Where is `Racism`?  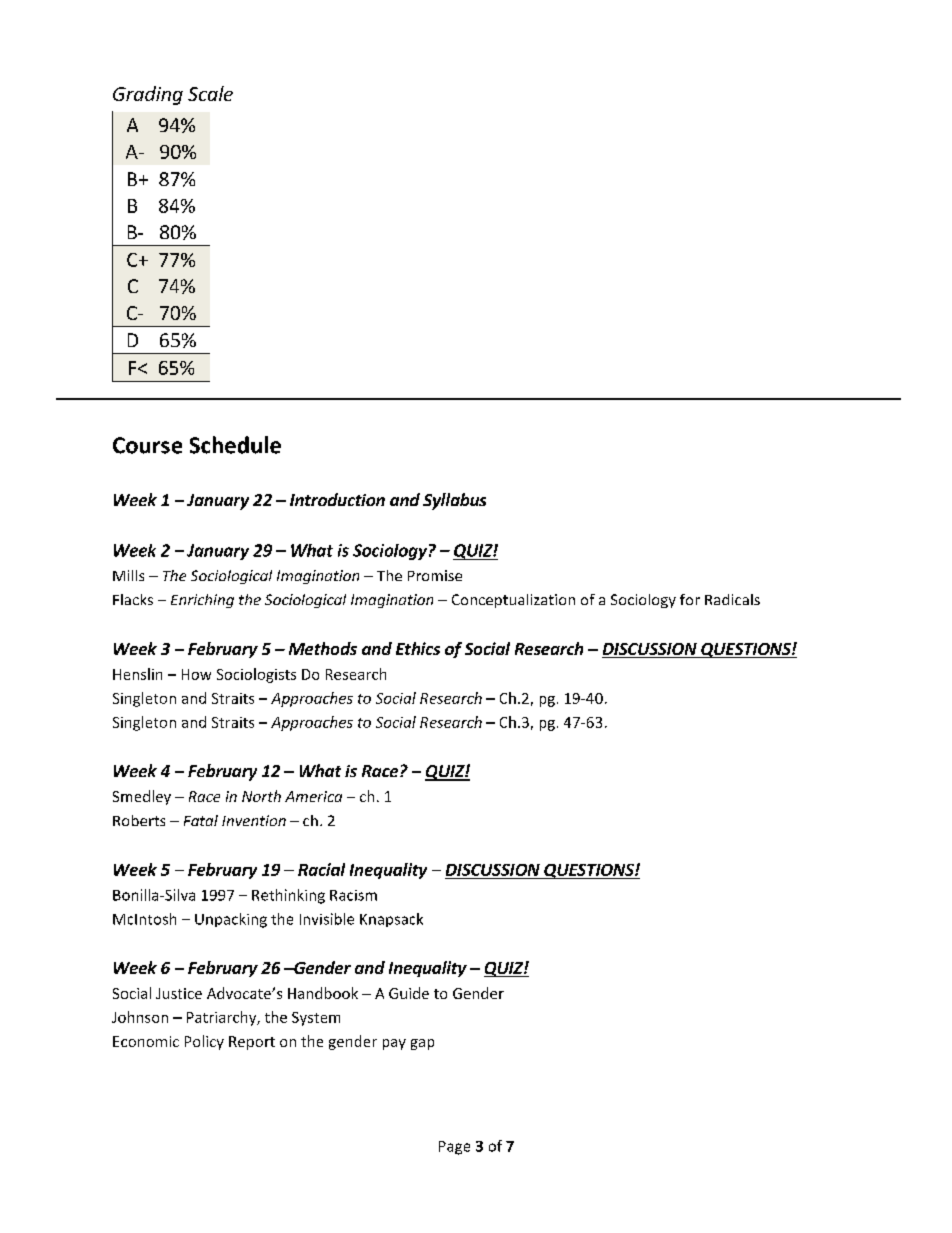
Racism is located at coordinates (353, 895).
